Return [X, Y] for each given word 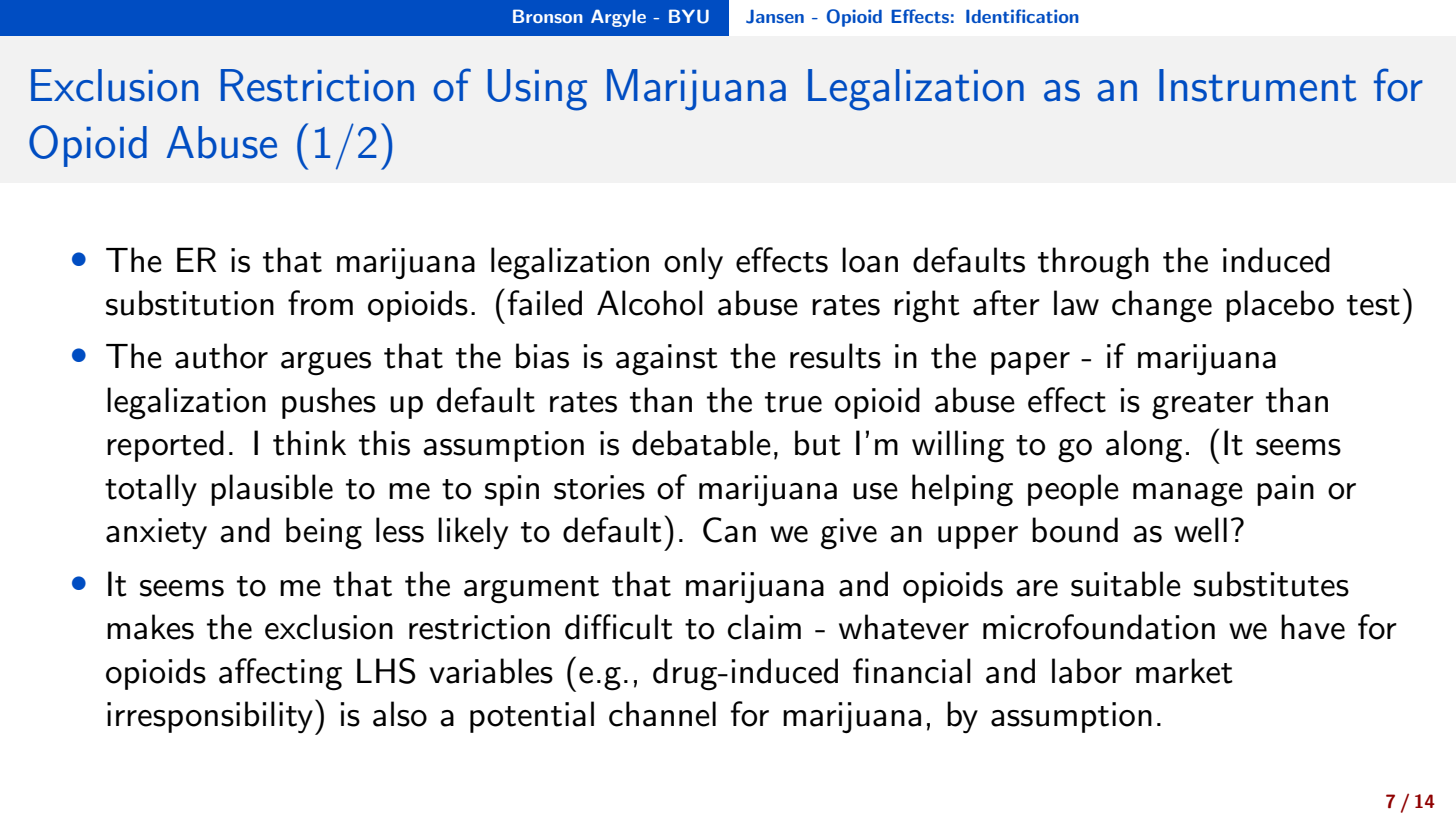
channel [662, 714]
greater [1203, 406]
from [320, 303]
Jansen [775, 16]
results [835, 356]
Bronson [548, 16]
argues [326, 364]
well [1200, 530]
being [324, 533]
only [693, 263]
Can [729, 530]
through [1093, 263]
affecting [280, 674]
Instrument [1257, 85]
